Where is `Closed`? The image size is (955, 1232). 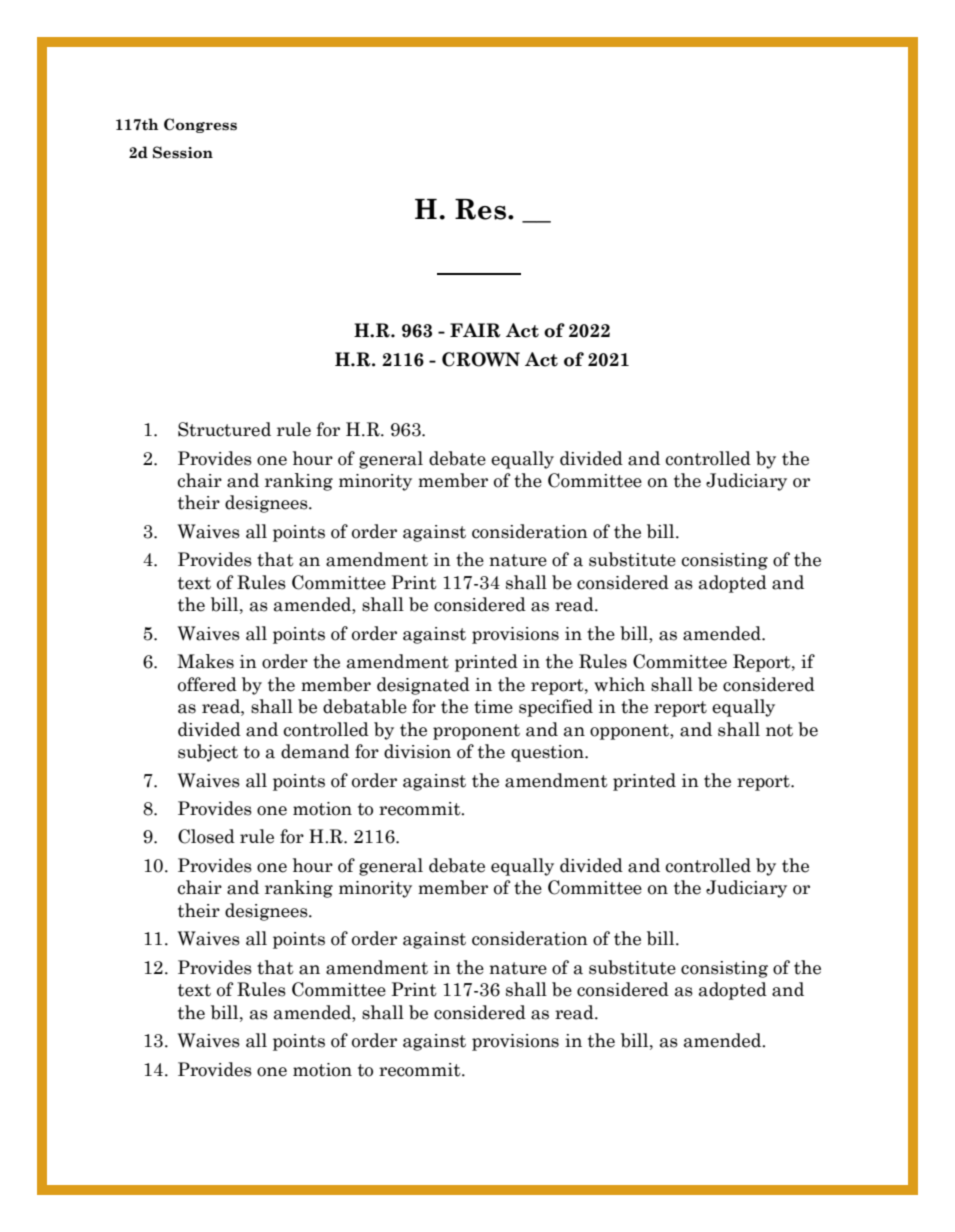
Closed is located at coordinates (206, 836).
